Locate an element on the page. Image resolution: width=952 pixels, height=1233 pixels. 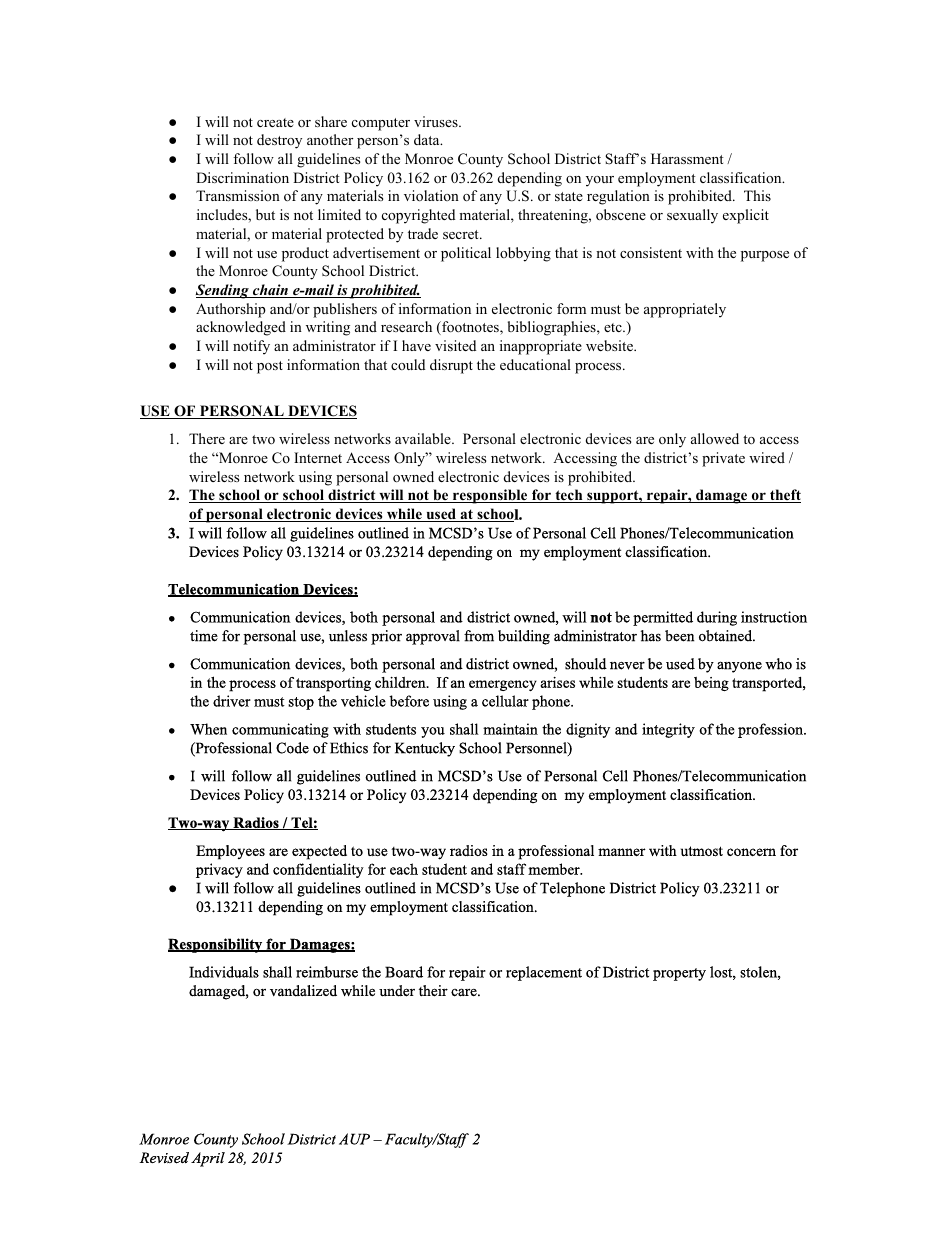
Harassment is located at coordinates (687, 158).
